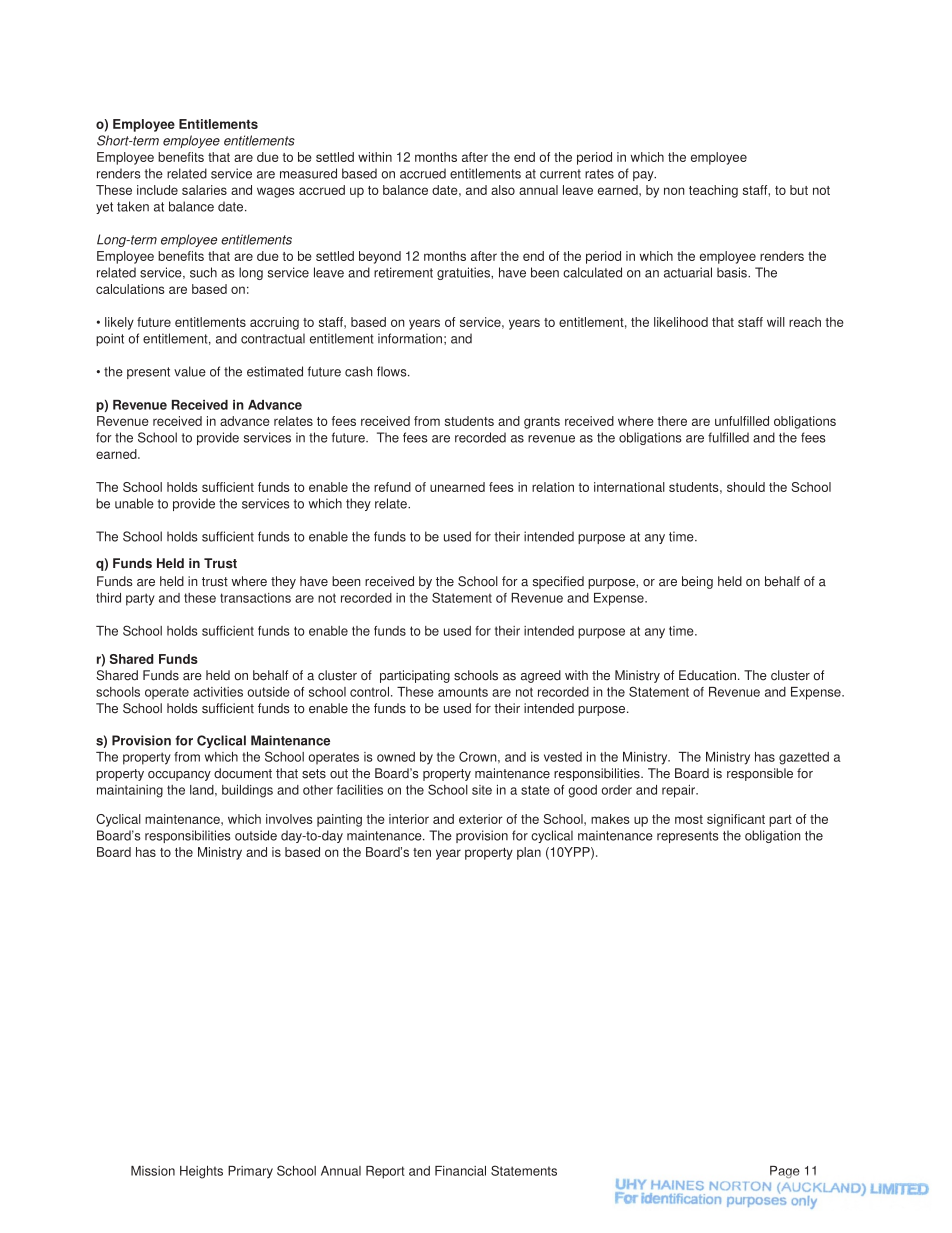 The width and height of the screenshot is (952, 1233). What do you see at coordinates (785, 1172) in the screenshot?
I see `Page` at bounding box center [785, 1172].
